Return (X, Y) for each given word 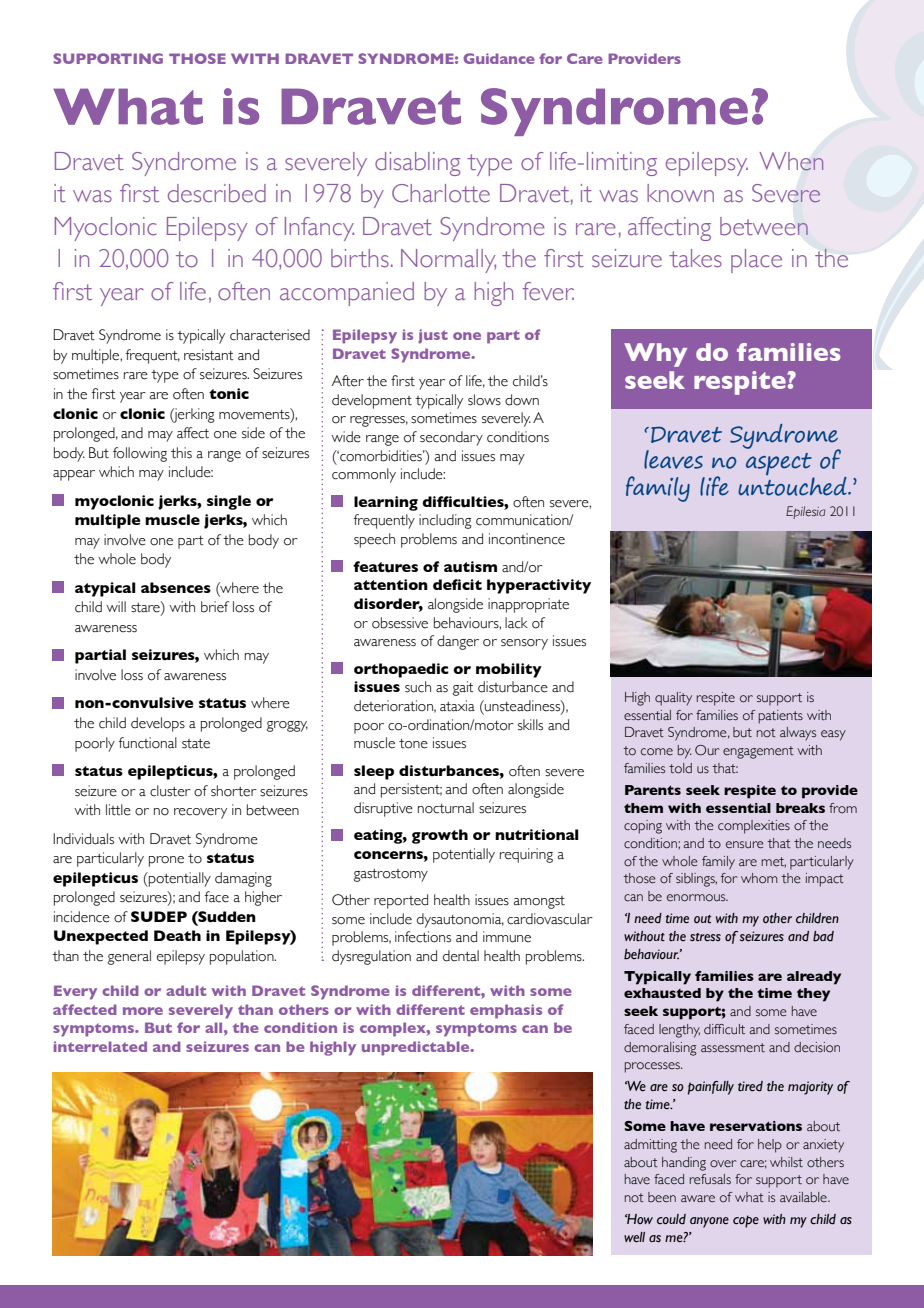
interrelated (100, 1046)
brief (215, 607)
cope (746, 1221)
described (217, 193)
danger (458, 642)
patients (781, 717)
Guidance (499, 58)
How (639, 1219)
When (791, 161)
